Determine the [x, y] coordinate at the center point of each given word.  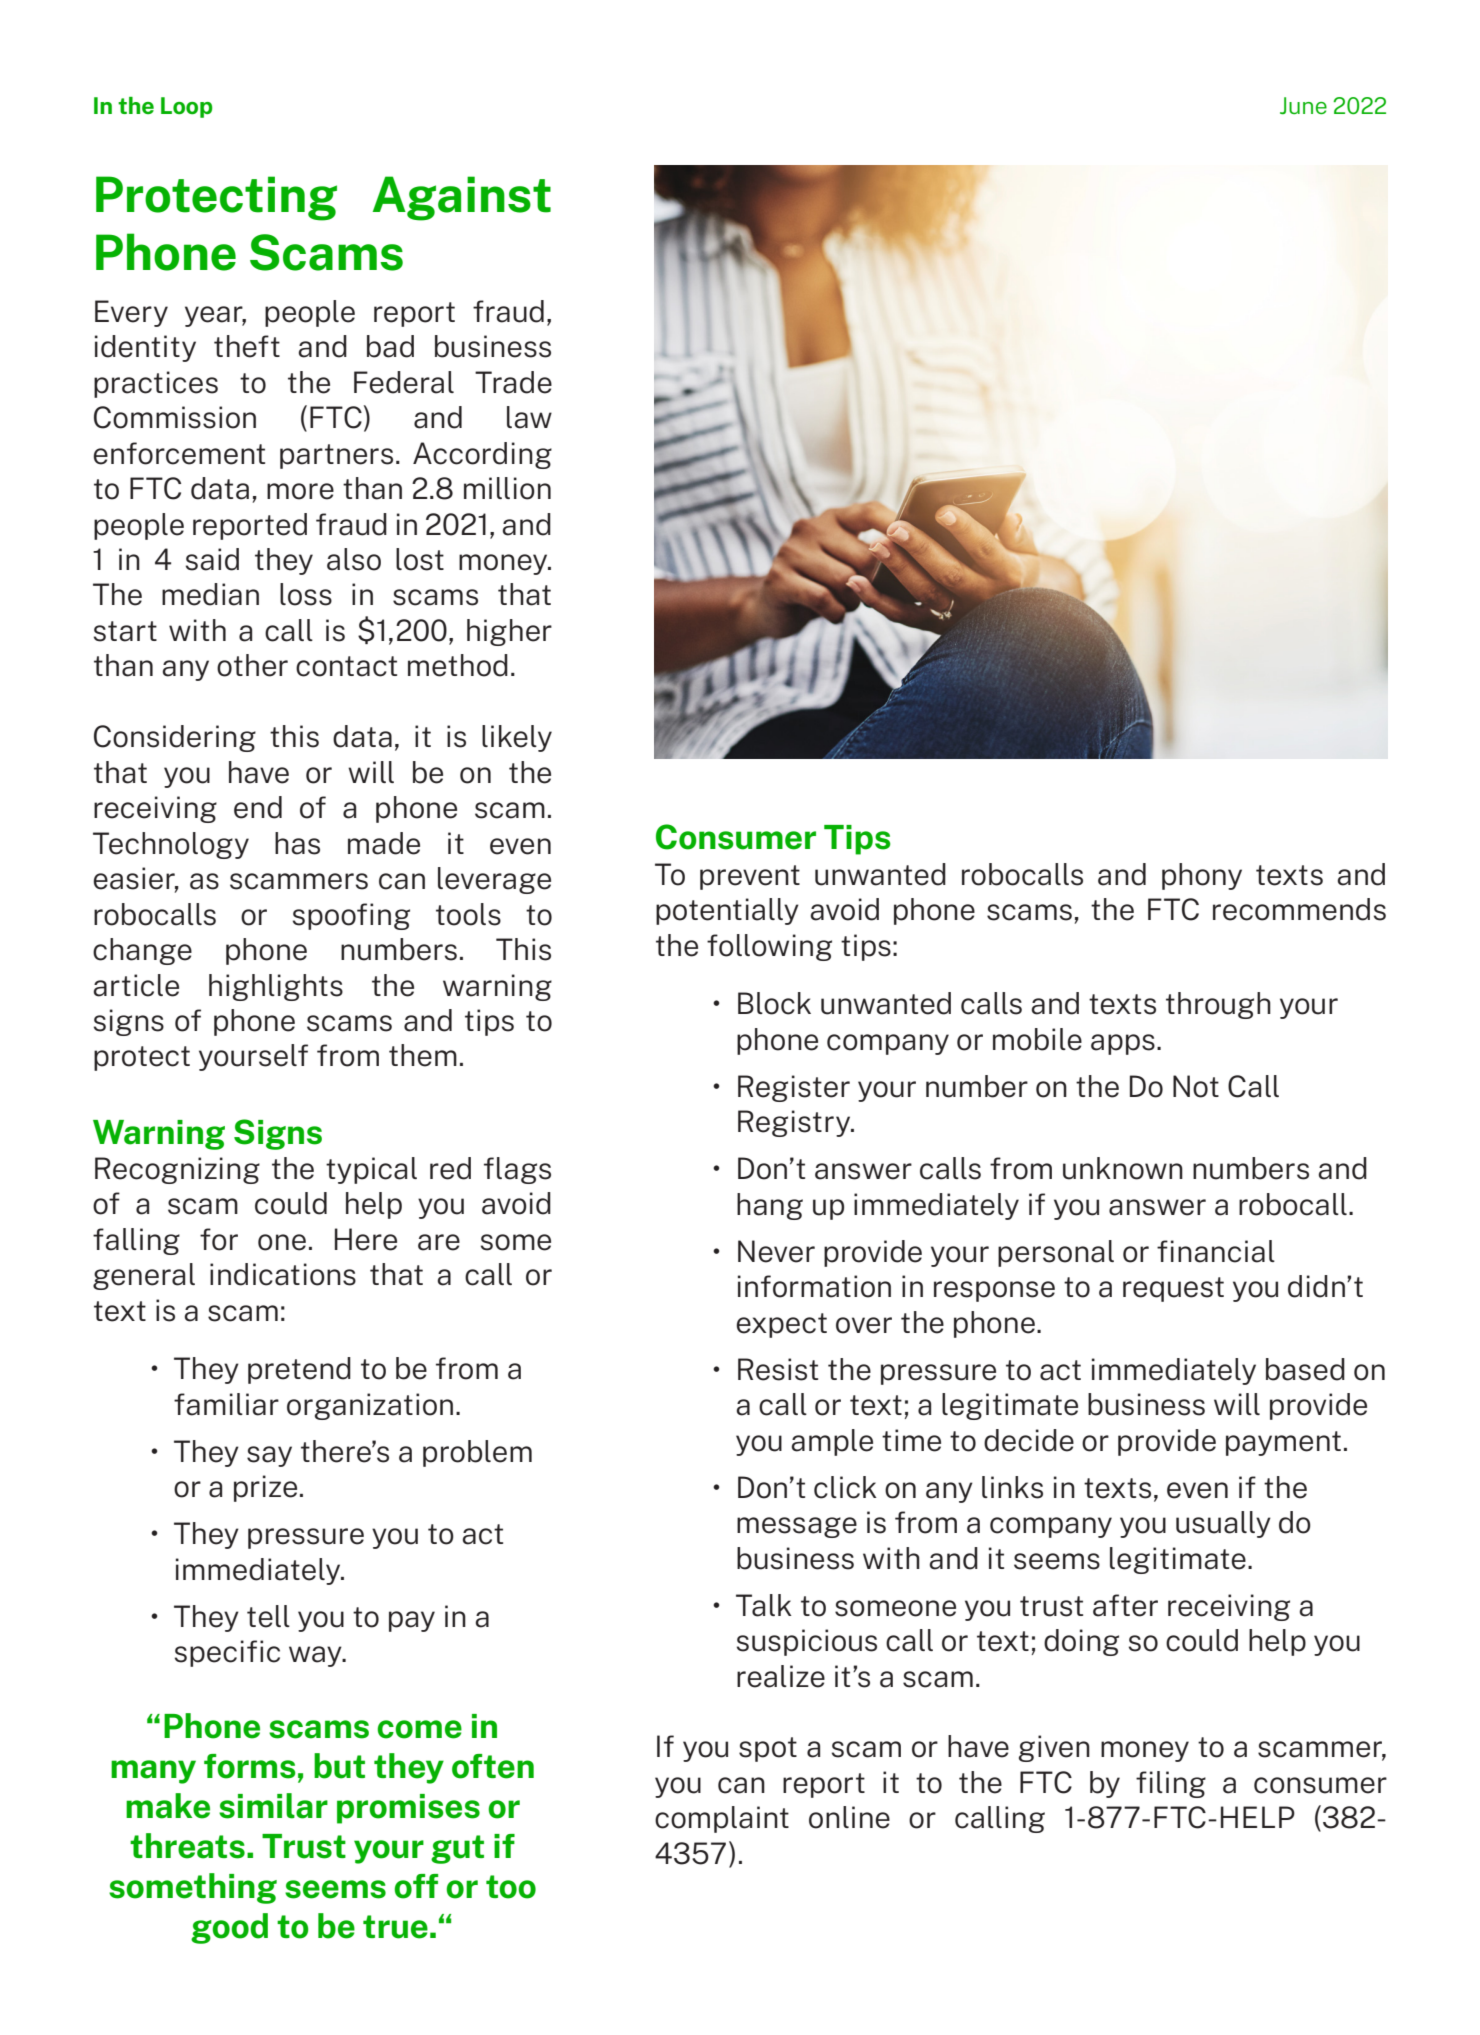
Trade [513, 382]
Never [776, 1251]
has [297, 843]
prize [265, 1488]
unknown [1123, 1168]
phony [1202, 876]
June [1303, 105]
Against [461, 198]
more [300, 491]
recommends [1299, 909]
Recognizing [177, 1170]
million [507, 488]
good [229, 1928]
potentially [727, 911]
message [797, 1527]
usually [1223, 1524]
